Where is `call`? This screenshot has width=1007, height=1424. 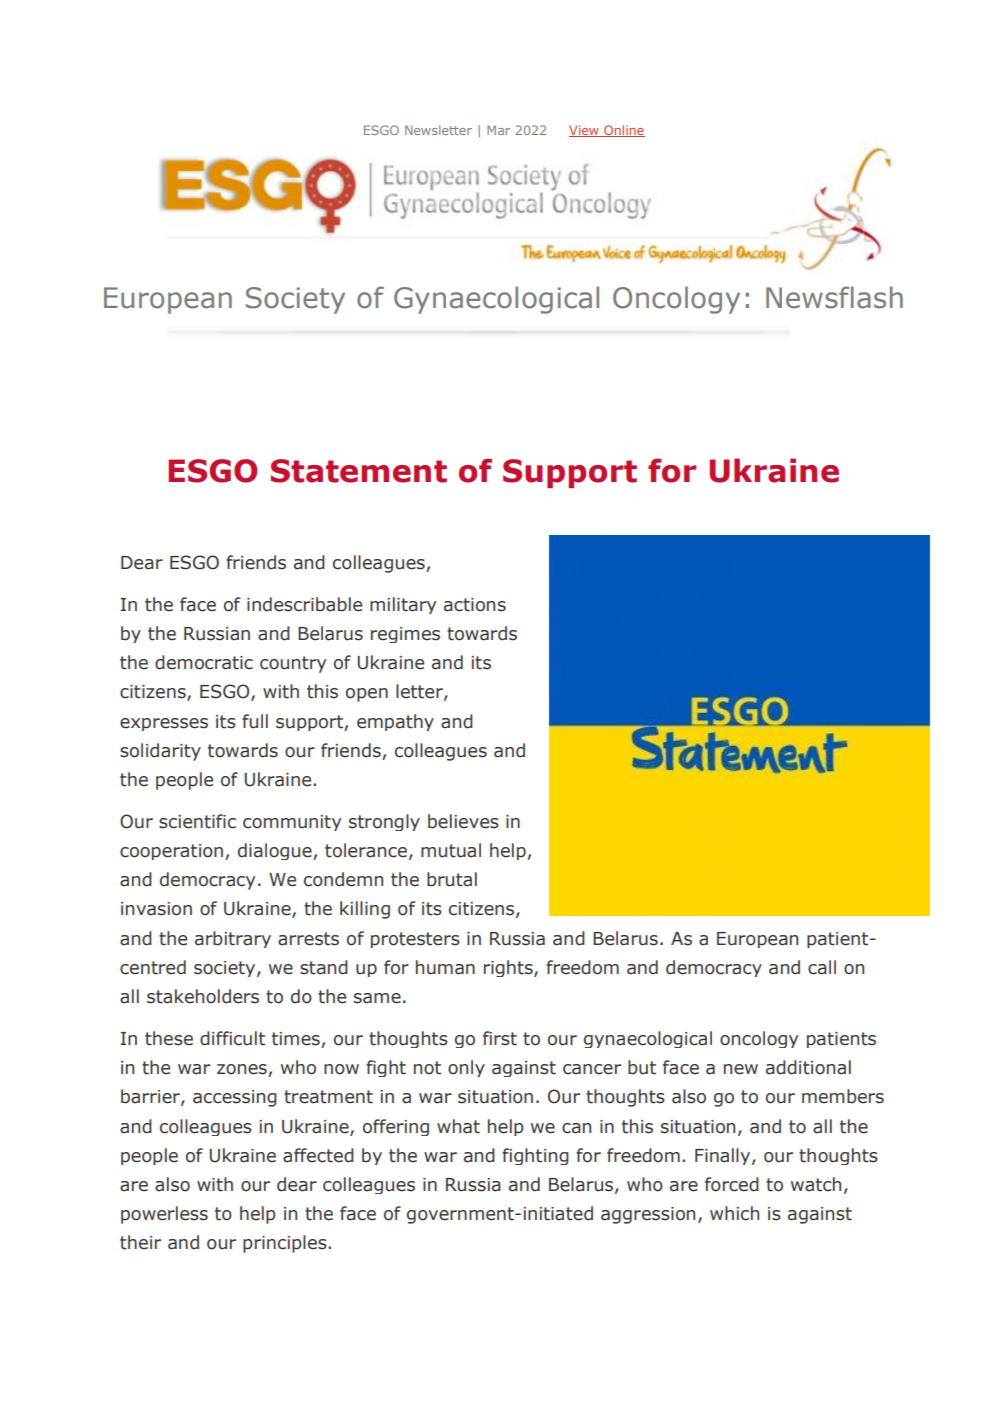 call is located at coordinates (822, 967).
